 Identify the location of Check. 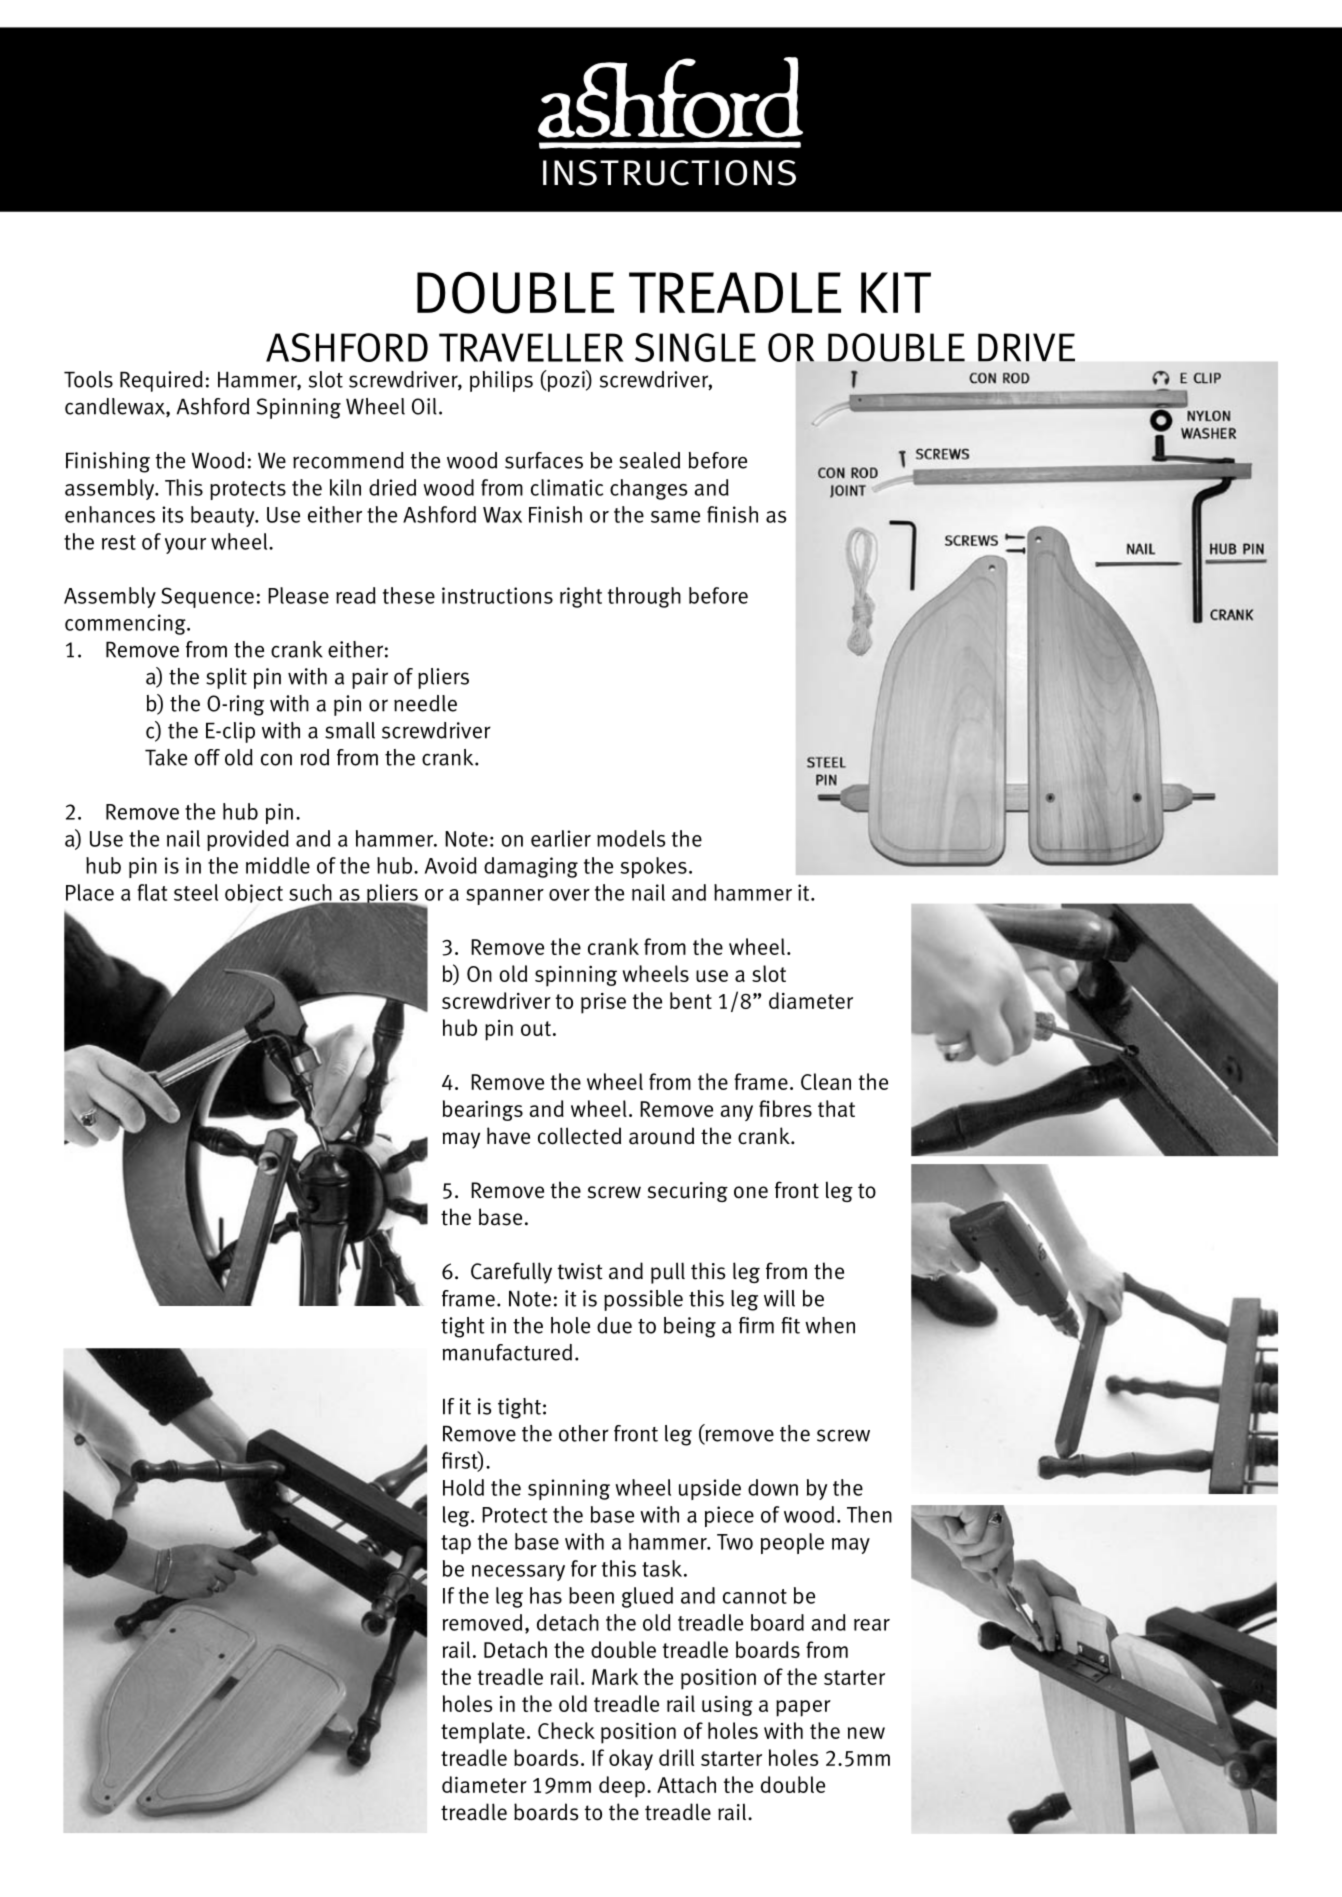
(566, 1730).
